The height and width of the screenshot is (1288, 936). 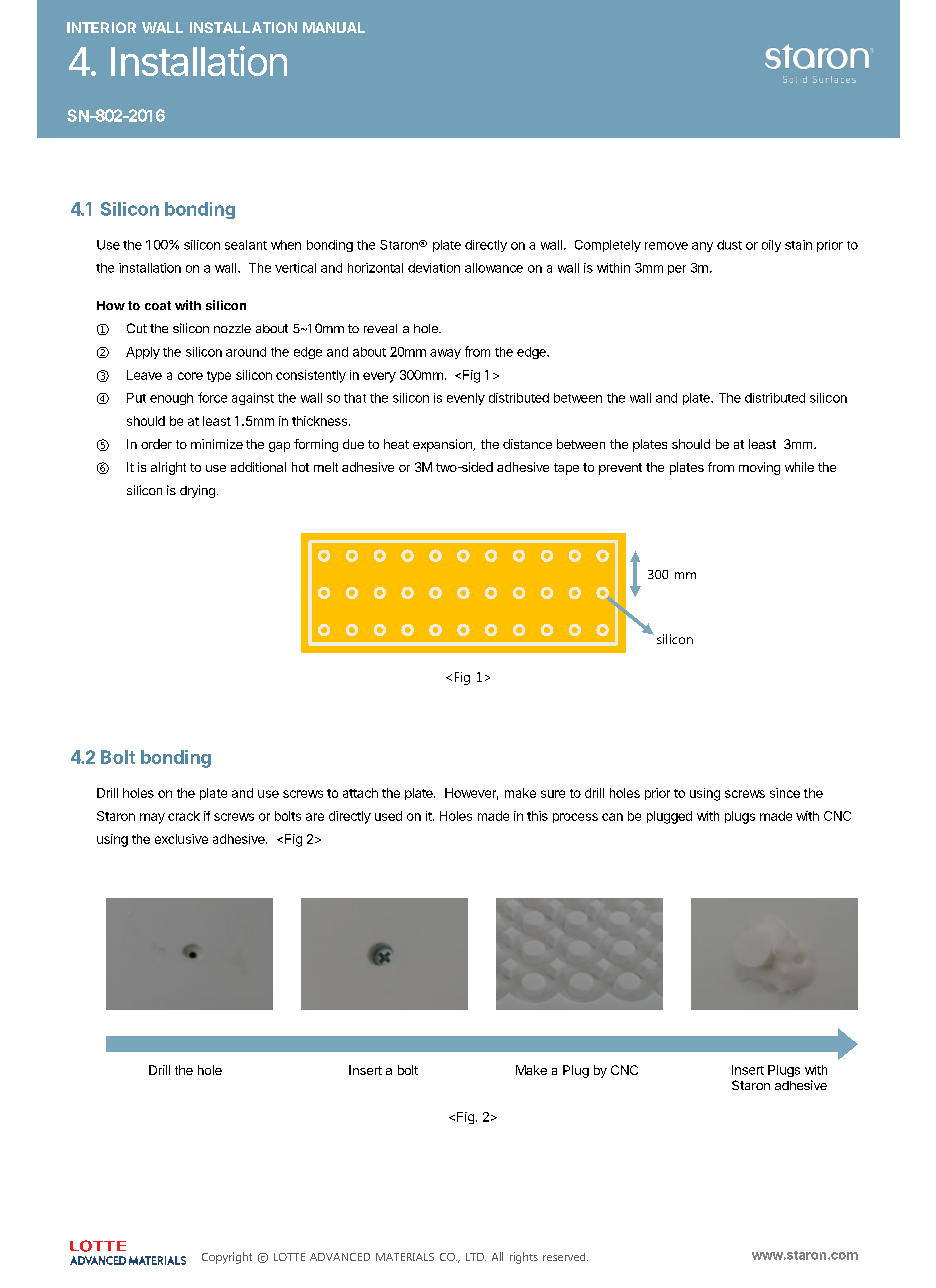 What do you see at coordinates (227, 1258) in the screenshot?
I see `Copyright` at bounding box center [227, 1258].
